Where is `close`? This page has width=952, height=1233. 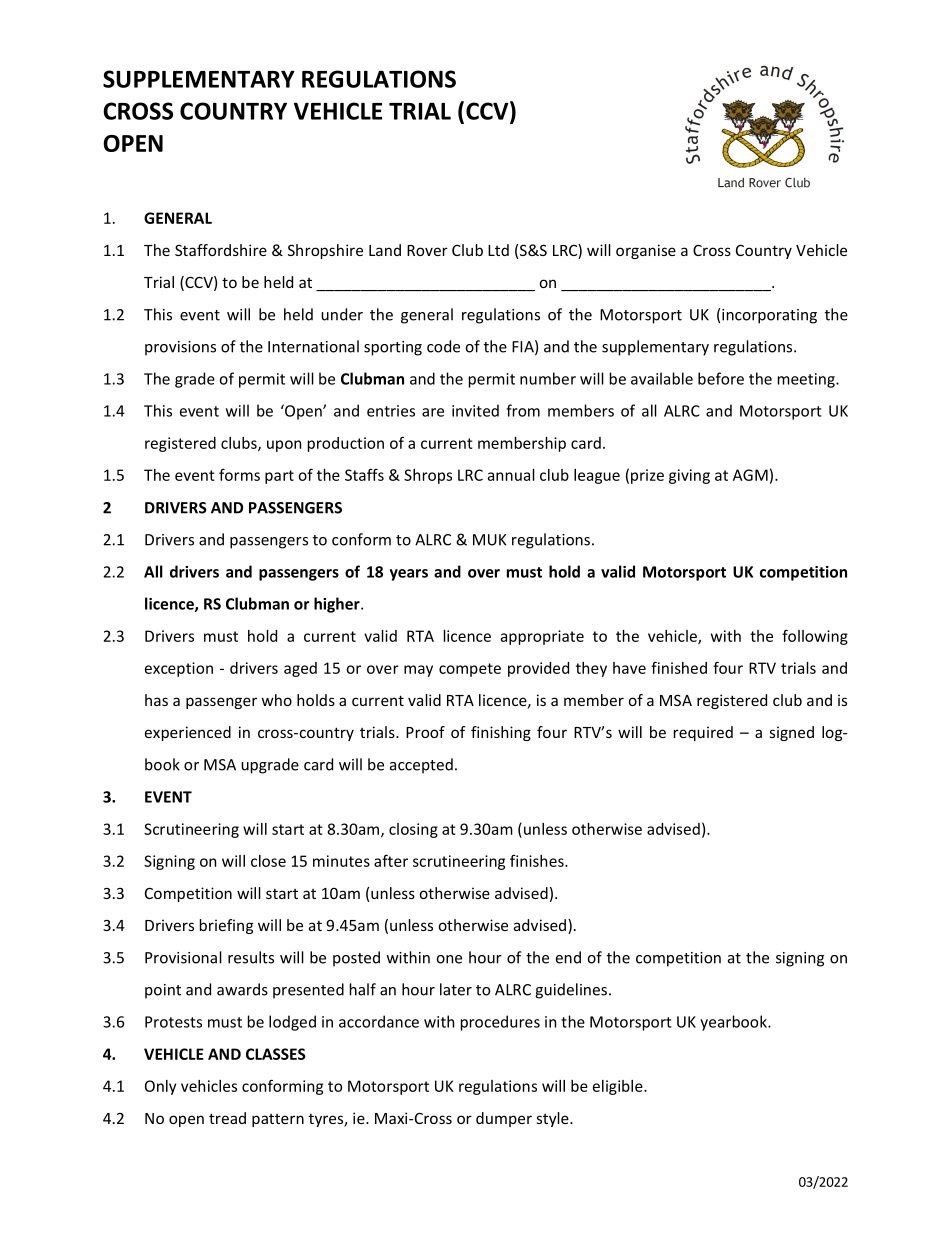 close is located at coordinates (268, 861).
